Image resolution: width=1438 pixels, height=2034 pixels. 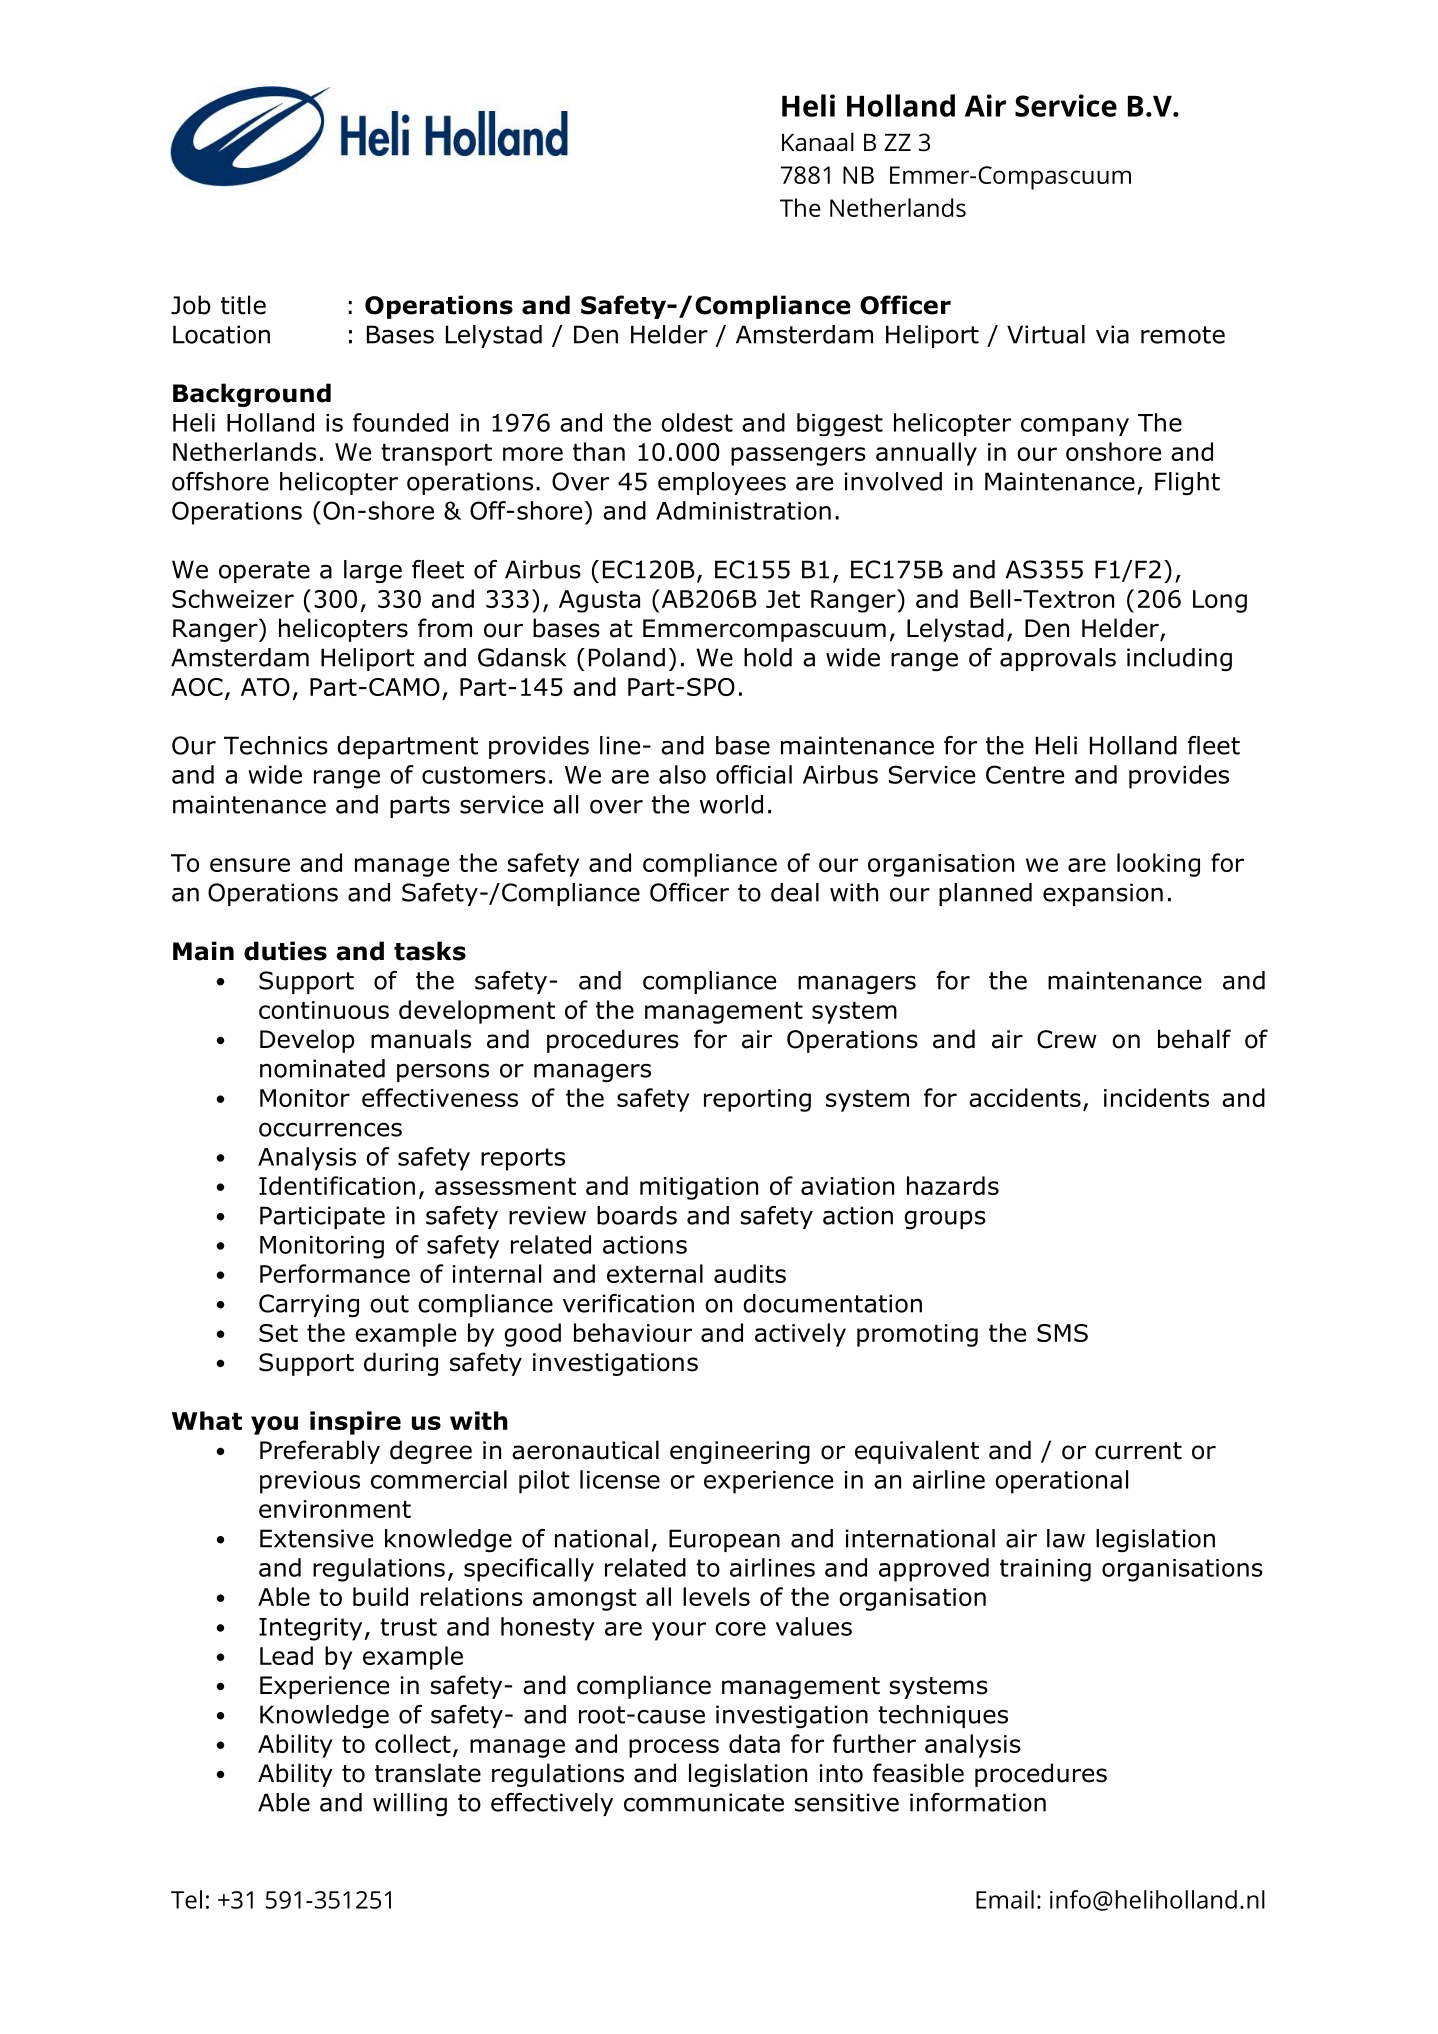 What do you see at coordinates (697, 422) in the document?
I see `oldest` at bounding box center [697, 422].
